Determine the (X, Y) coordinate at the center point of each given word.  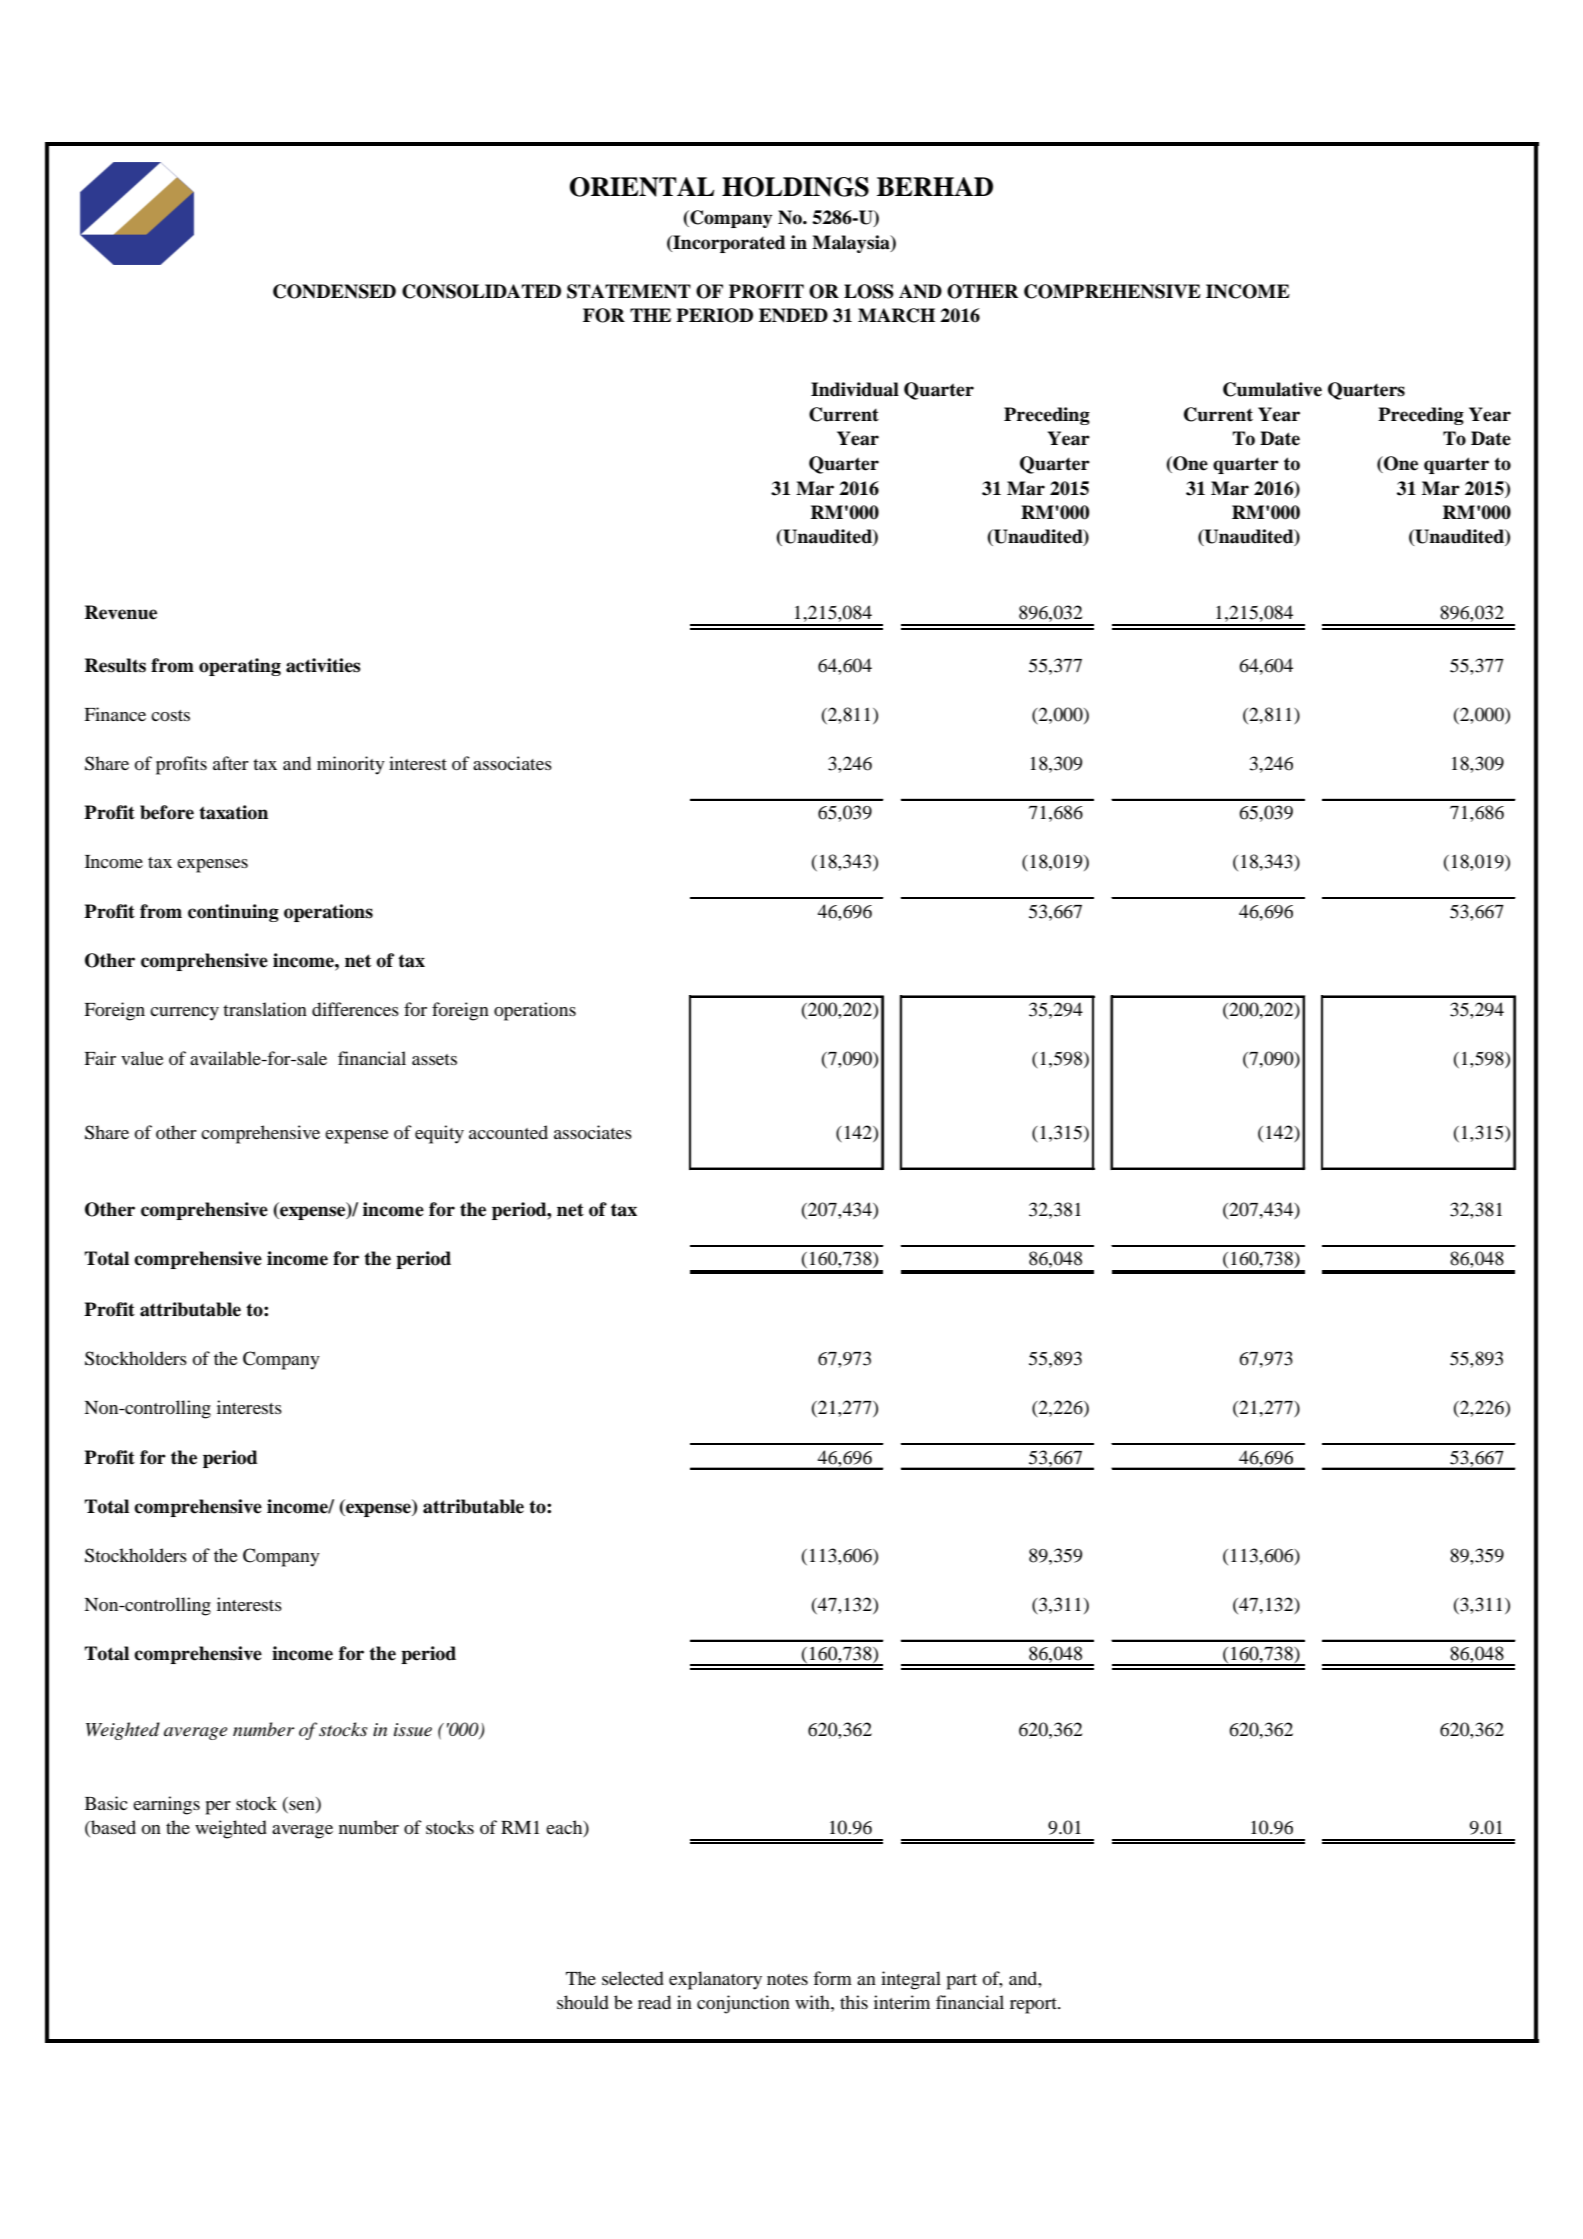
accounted (508, 1132)
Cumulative (1272, 389)
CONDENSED (334, 291)
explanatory (715, 1980)
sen (302, 1807)
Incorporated (728, 244)
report (1035, 2006)
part (961, 1982)
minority (351, 765)
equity (439, 1134)
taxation (233, 812)
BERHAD (935, 186)
